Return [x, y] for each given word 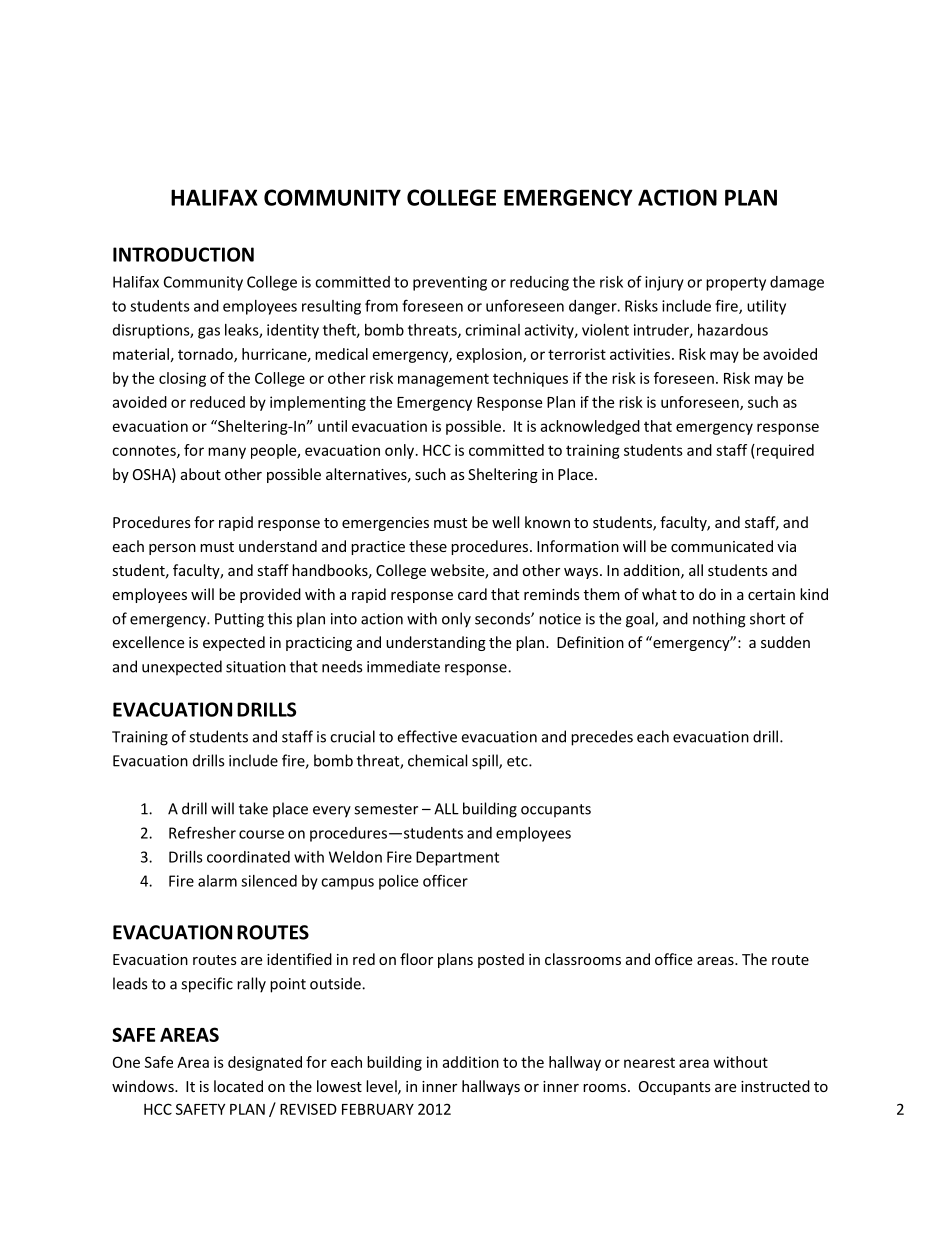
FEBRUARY [378, 1109]
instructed [775, 1086]
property [736, 284]
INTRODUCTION [183, 254]
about [201, 474]
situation [256, 667]
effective [427, 736]
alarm [217, 881]
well [505, 522]
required [784, 451]
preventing [450, 283]
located [238, 1086]
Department [457, 858]
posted [501, 960]
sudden [785, 642]
